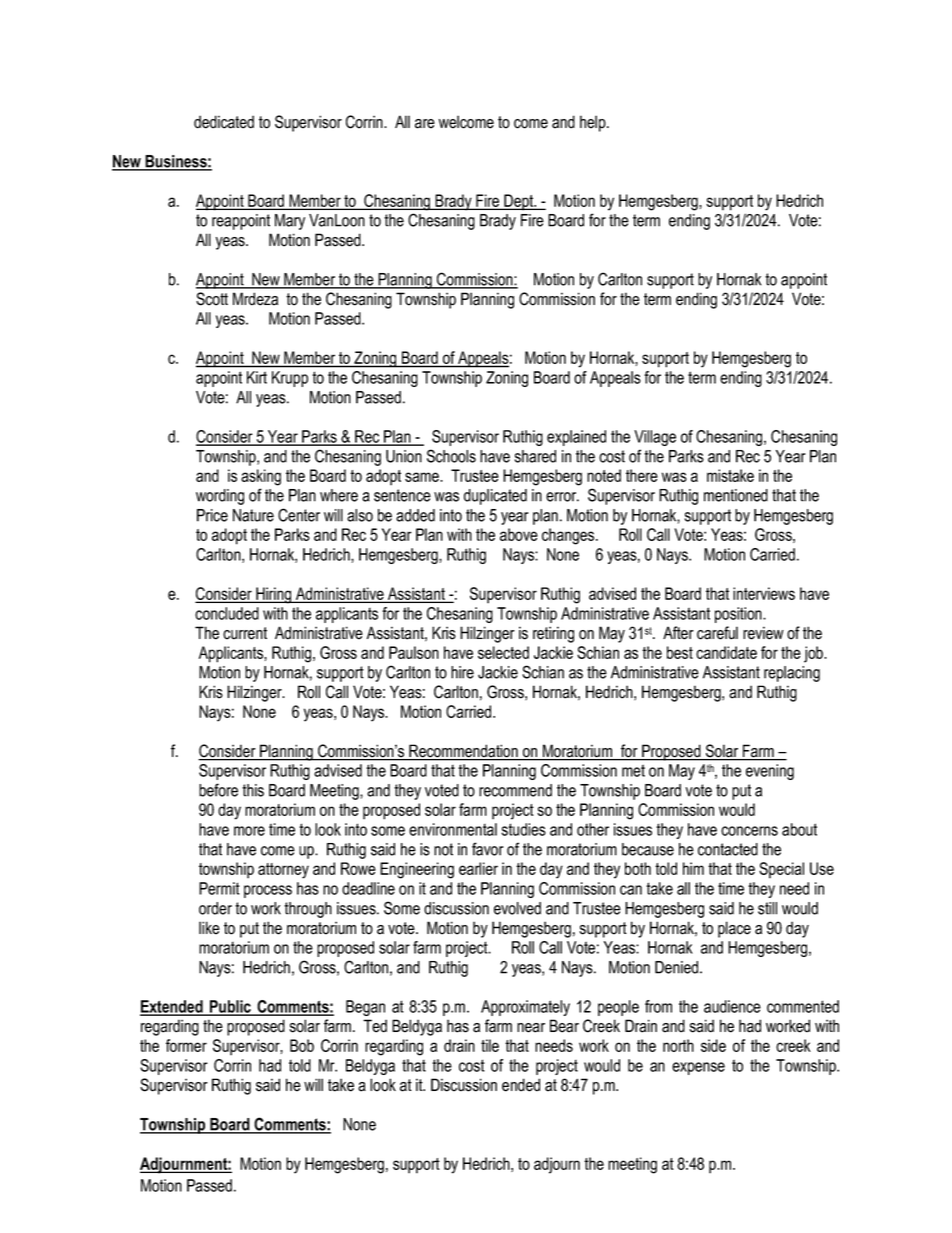  I want to click on mentioned, so click(736, 495).
